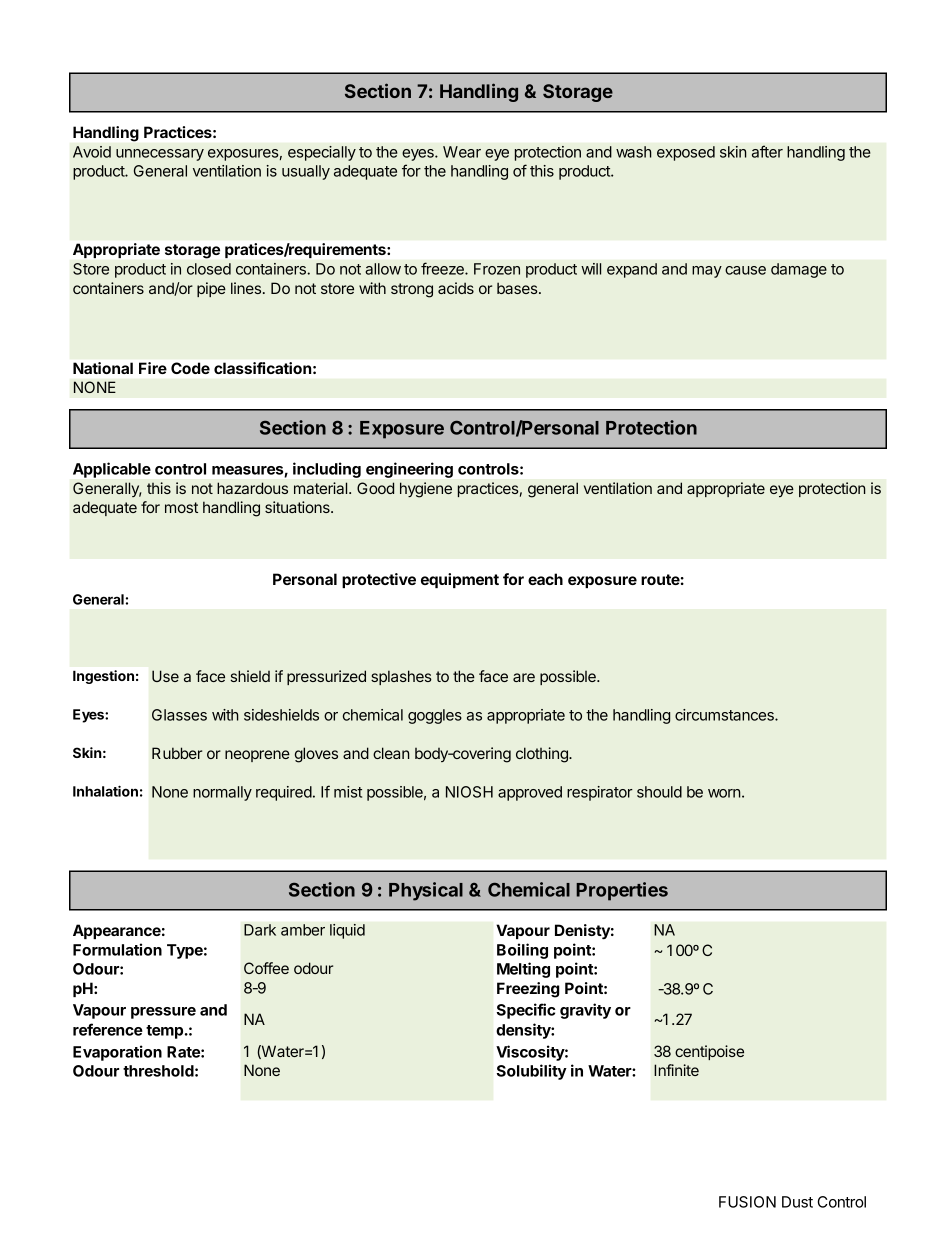 Image resolution: width=952 pixels, height=1233 pixels. Describe the element at coordinates (181, 507) in the image. I see `most` at that location.
